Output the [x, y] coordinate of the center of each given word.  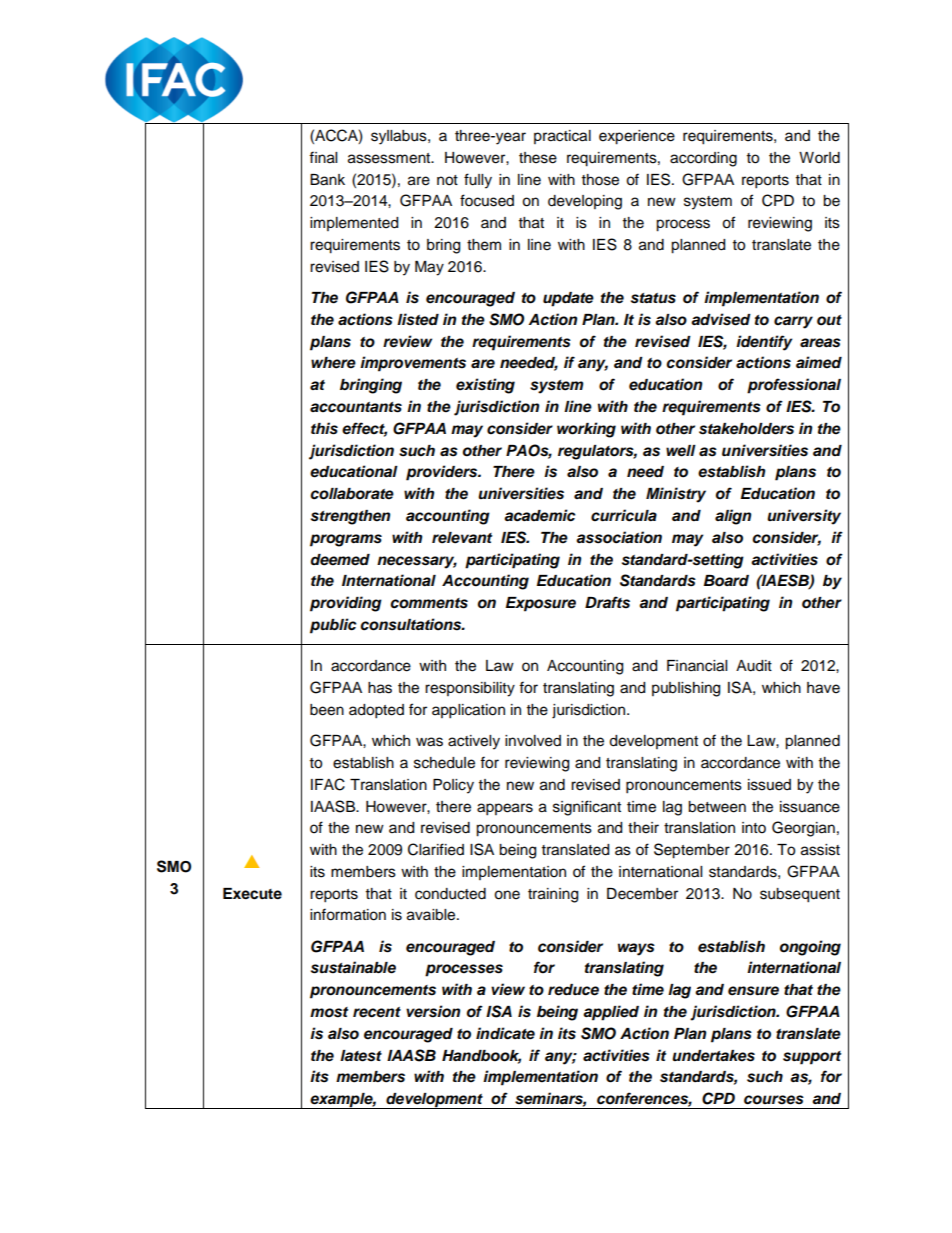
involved [533, 741]
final [323, 157]
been [327, 710]
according [703, 159]
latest [361, 1056]
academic [540, 515]
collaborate [352, 494]
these [538, 158]
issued [769, 785]
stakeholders [746, 429]
